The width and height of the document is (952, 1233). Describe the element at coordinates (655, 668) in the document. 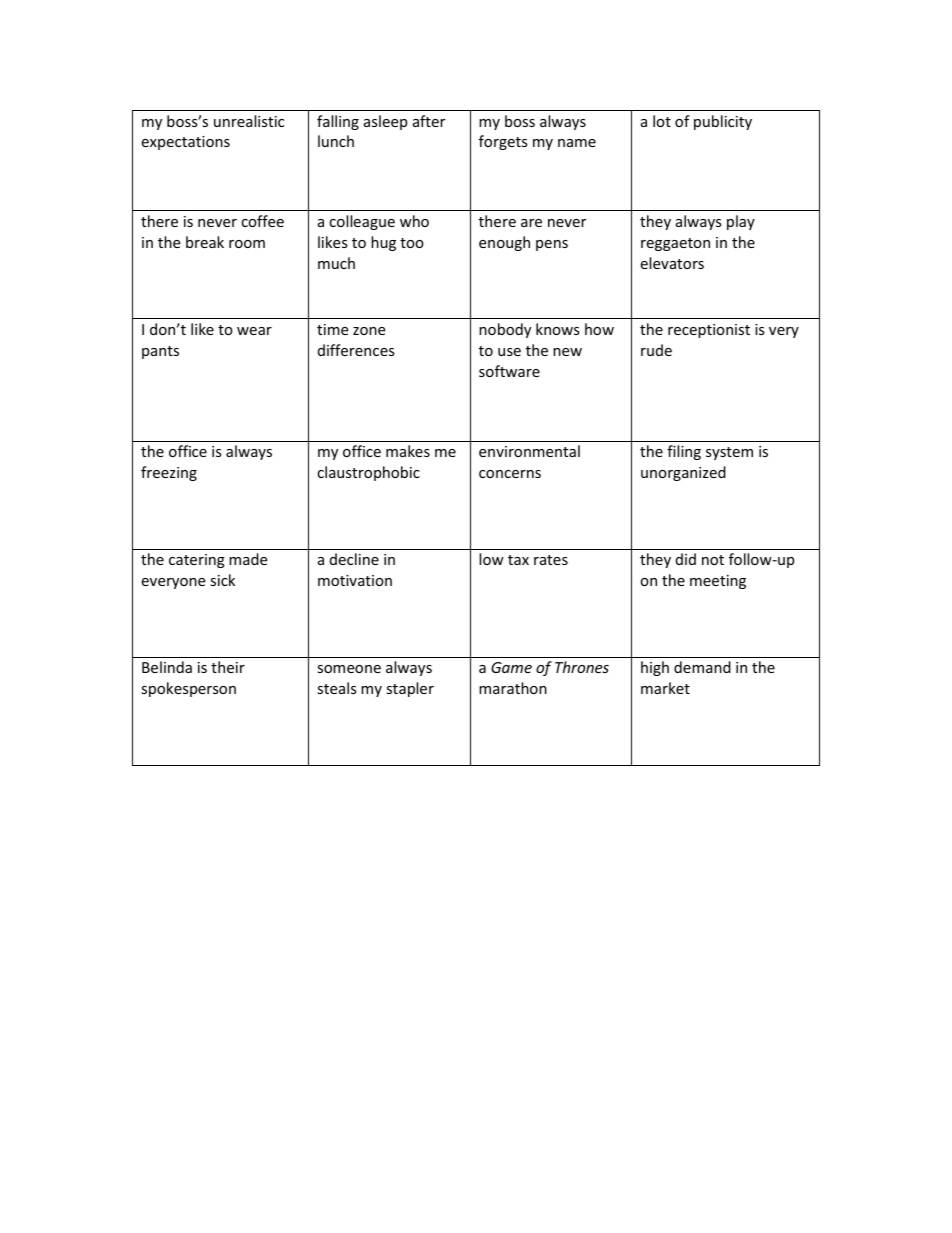

I see `high` at that location.
